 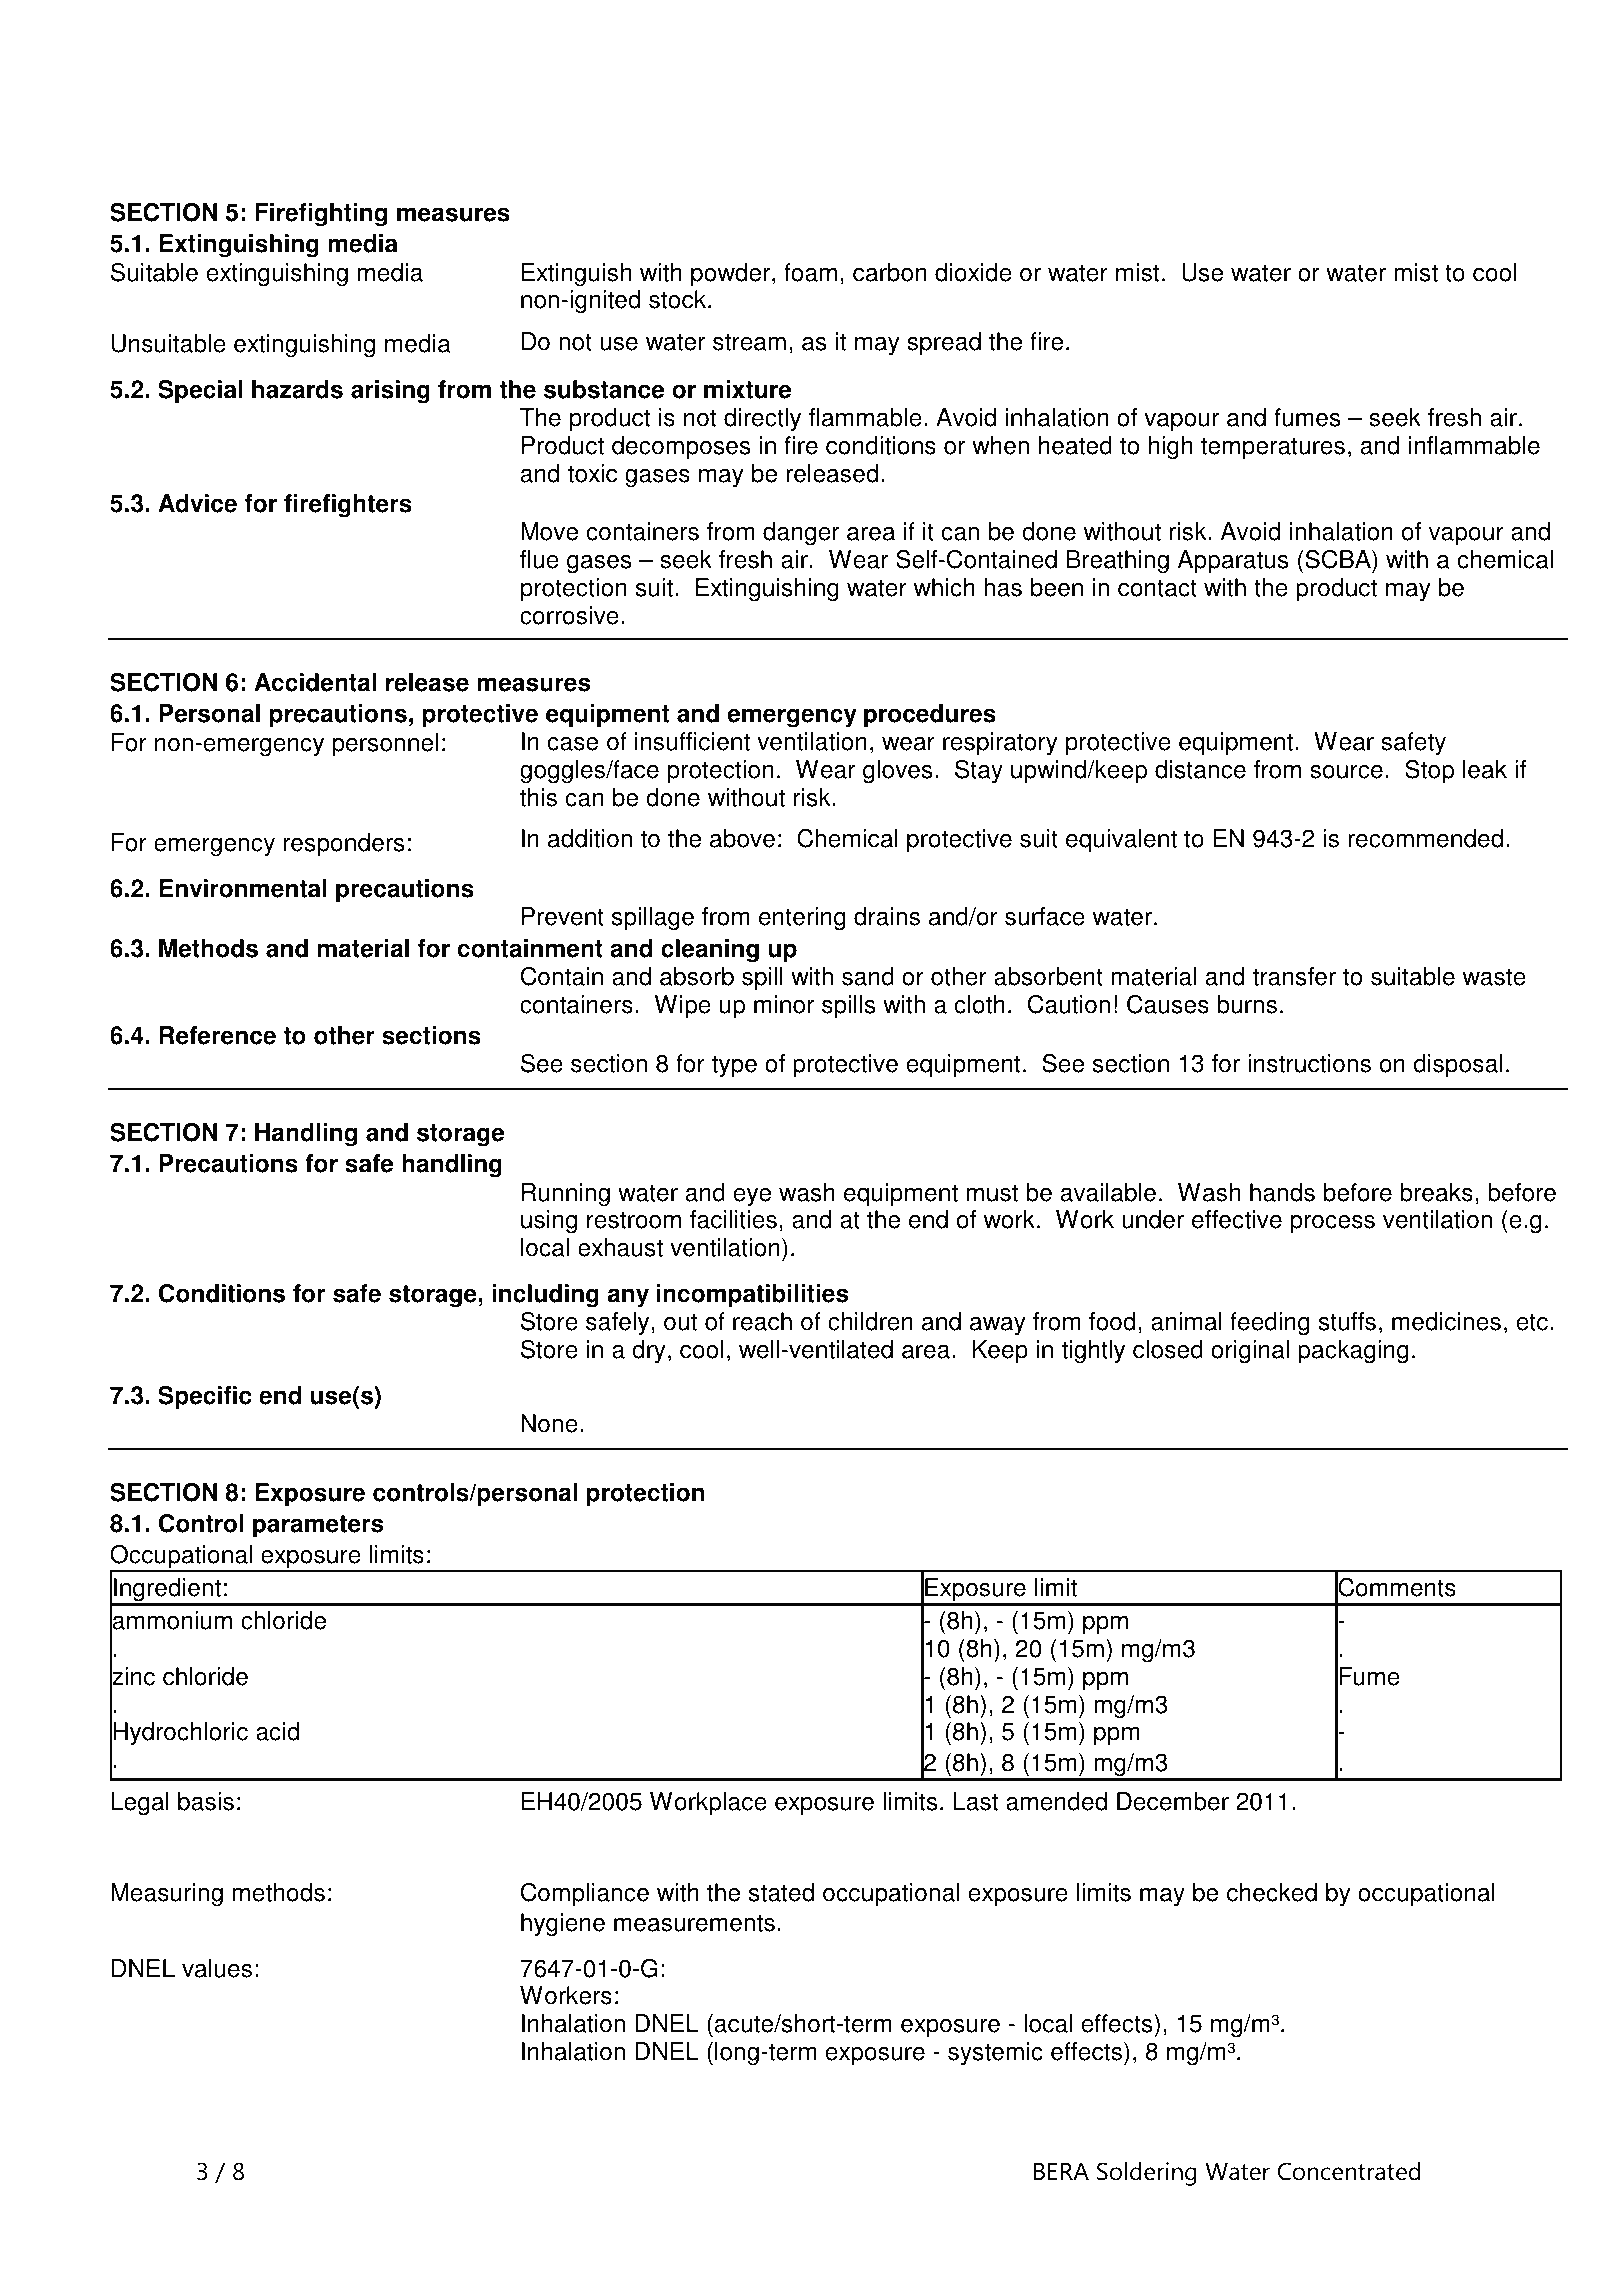 What do you see at coordinates (1353, 1352) in the screenshot?
I see `packaging` at bounding box center [1353, 1352].
